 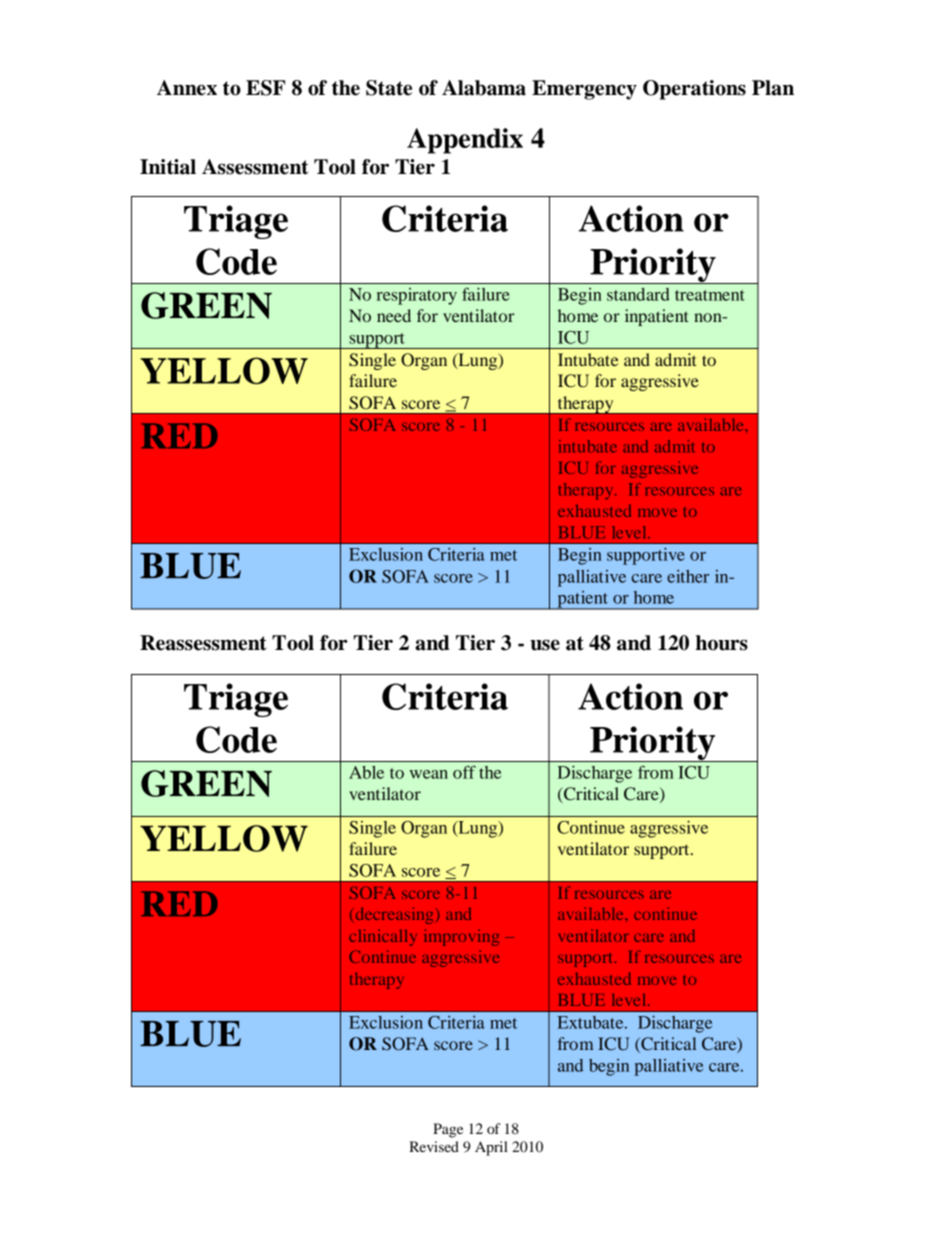 What do you see at coordinates (545, 645) in the page?
I see `use` at bounding box center [545, 645].
